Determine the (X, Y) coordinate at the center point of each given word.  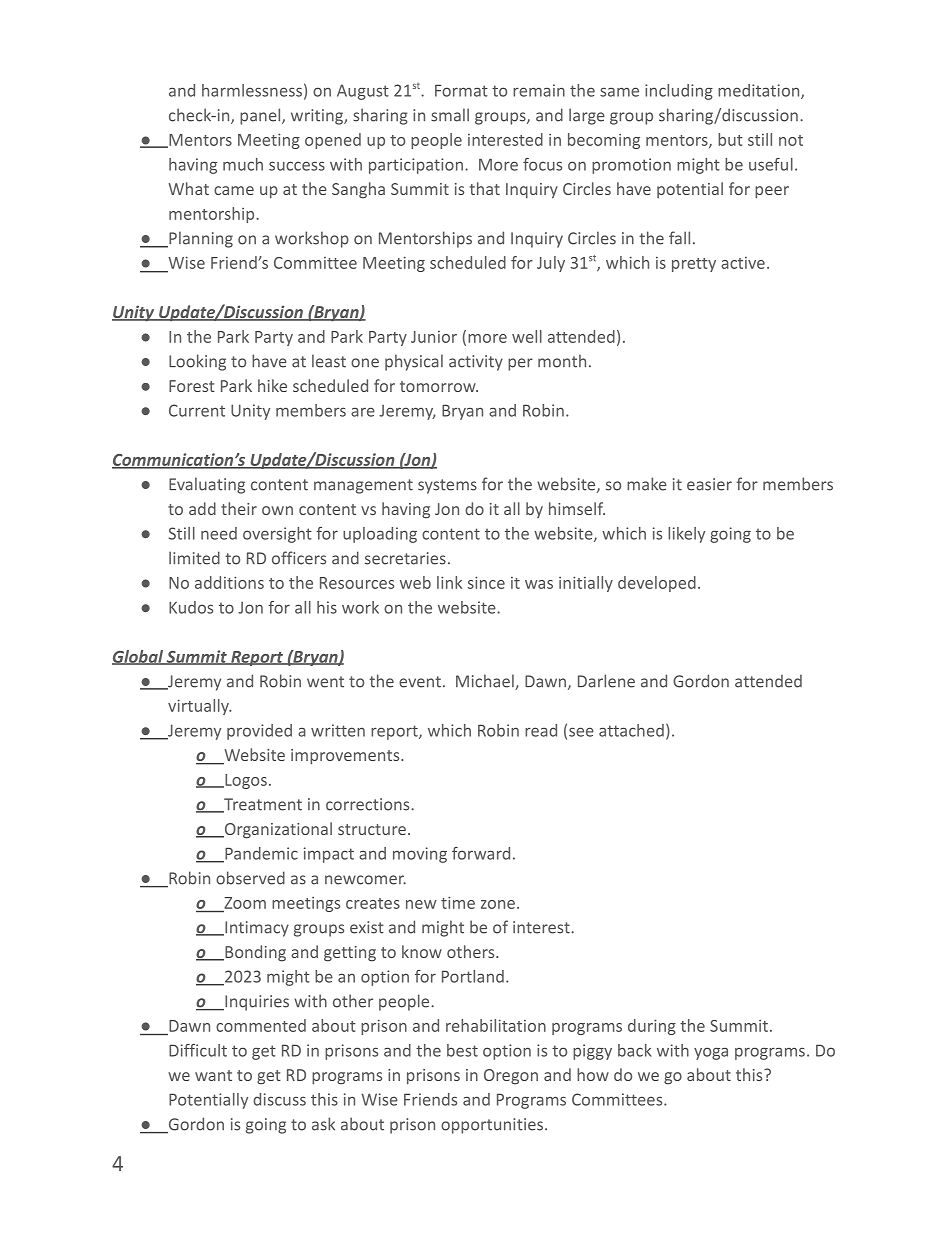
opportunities (492, 1126)
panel (260, 116)
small (450, 115)
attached (631, 730)
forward (481, 853)
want (213, 1075)
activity (476, 363)
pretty (694, 265)
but (730, 139)
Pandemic (260, 854)
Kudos (191, 607)
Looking (197, 362)
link (449, 582)
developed (657, 584)
